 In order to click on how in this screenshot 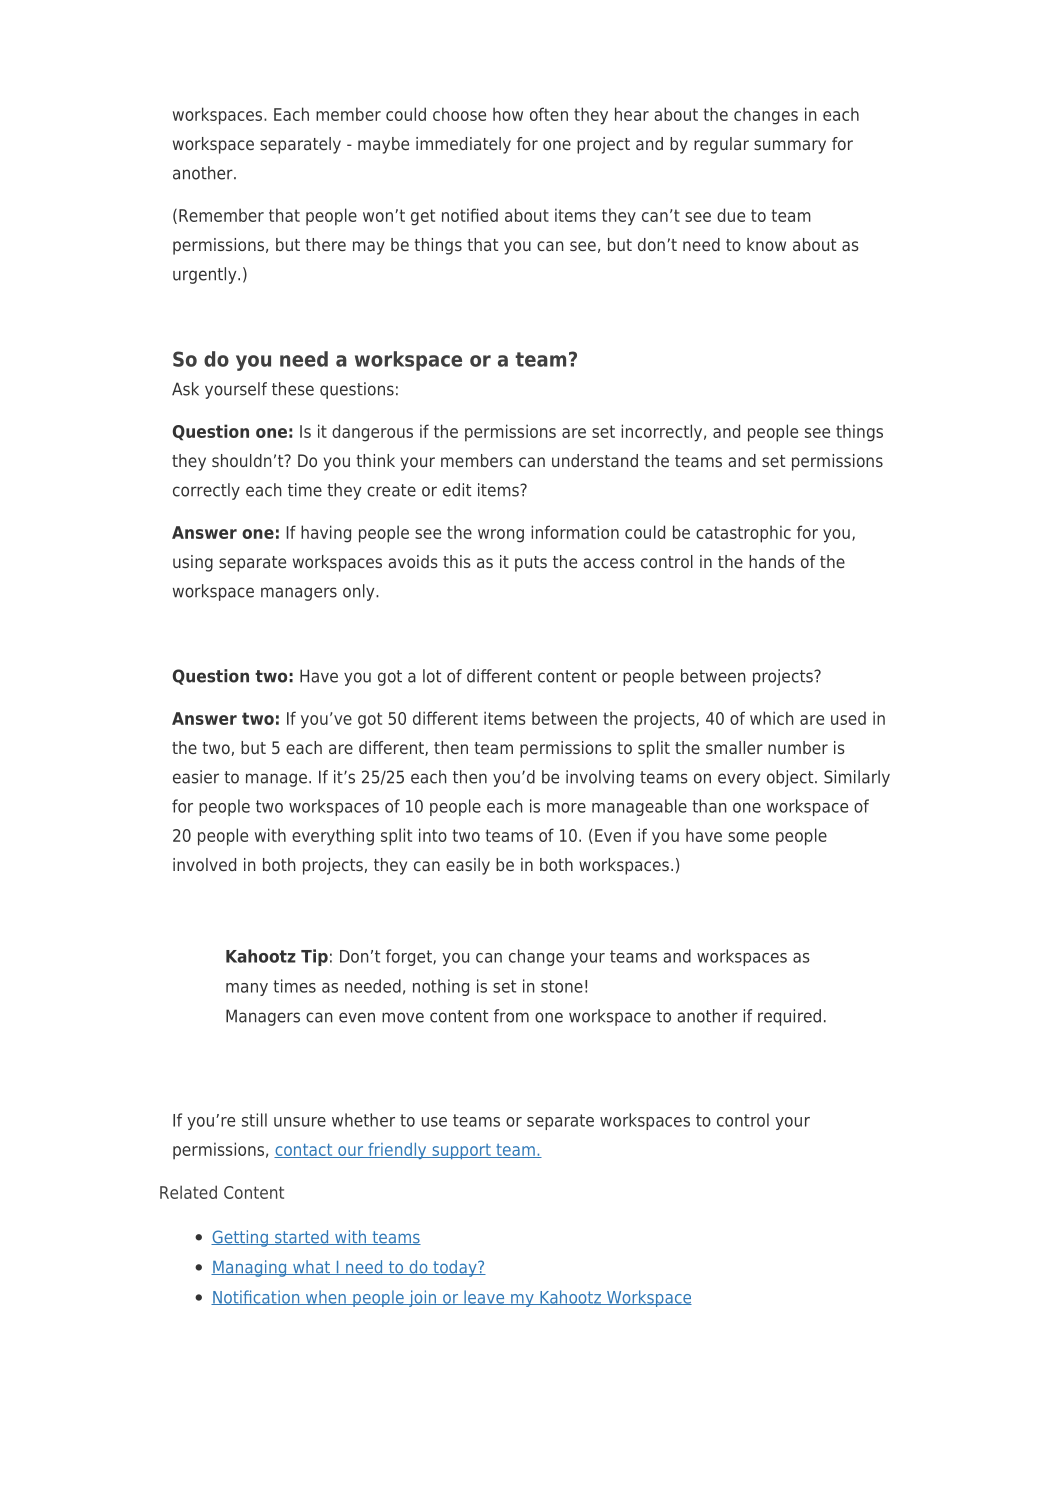, I will do `click(508, 114)`.
